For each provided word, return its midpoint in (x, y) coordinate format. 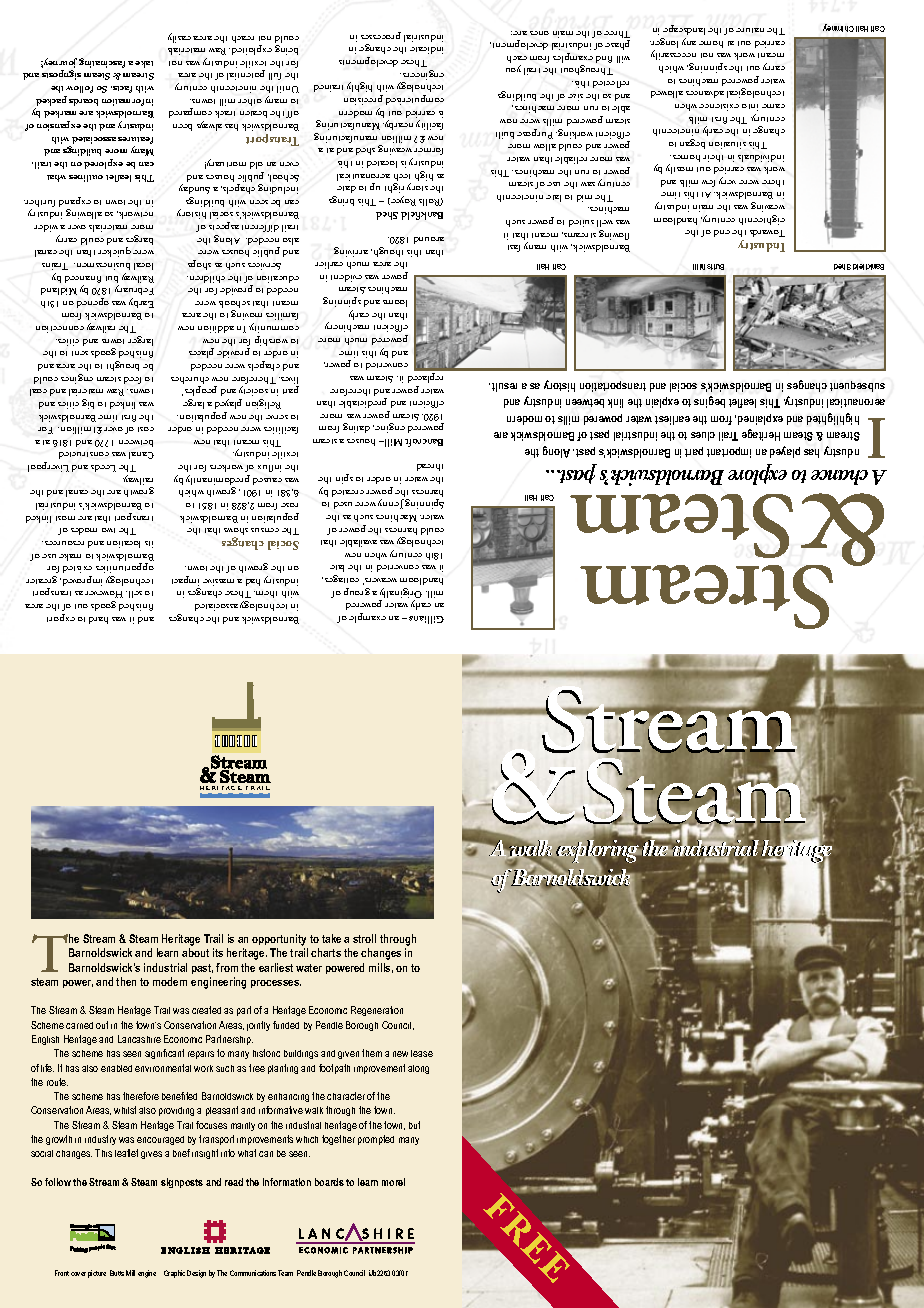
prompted (376, 1140)
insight (205, 1154)
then (126, 981)
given (348, 1055)
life (47, 1068)
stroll (364, 938)
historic (266, 1053)
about (195, 952)
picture (97, 1274)
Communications (253, 1273)
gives (151, 1155)
